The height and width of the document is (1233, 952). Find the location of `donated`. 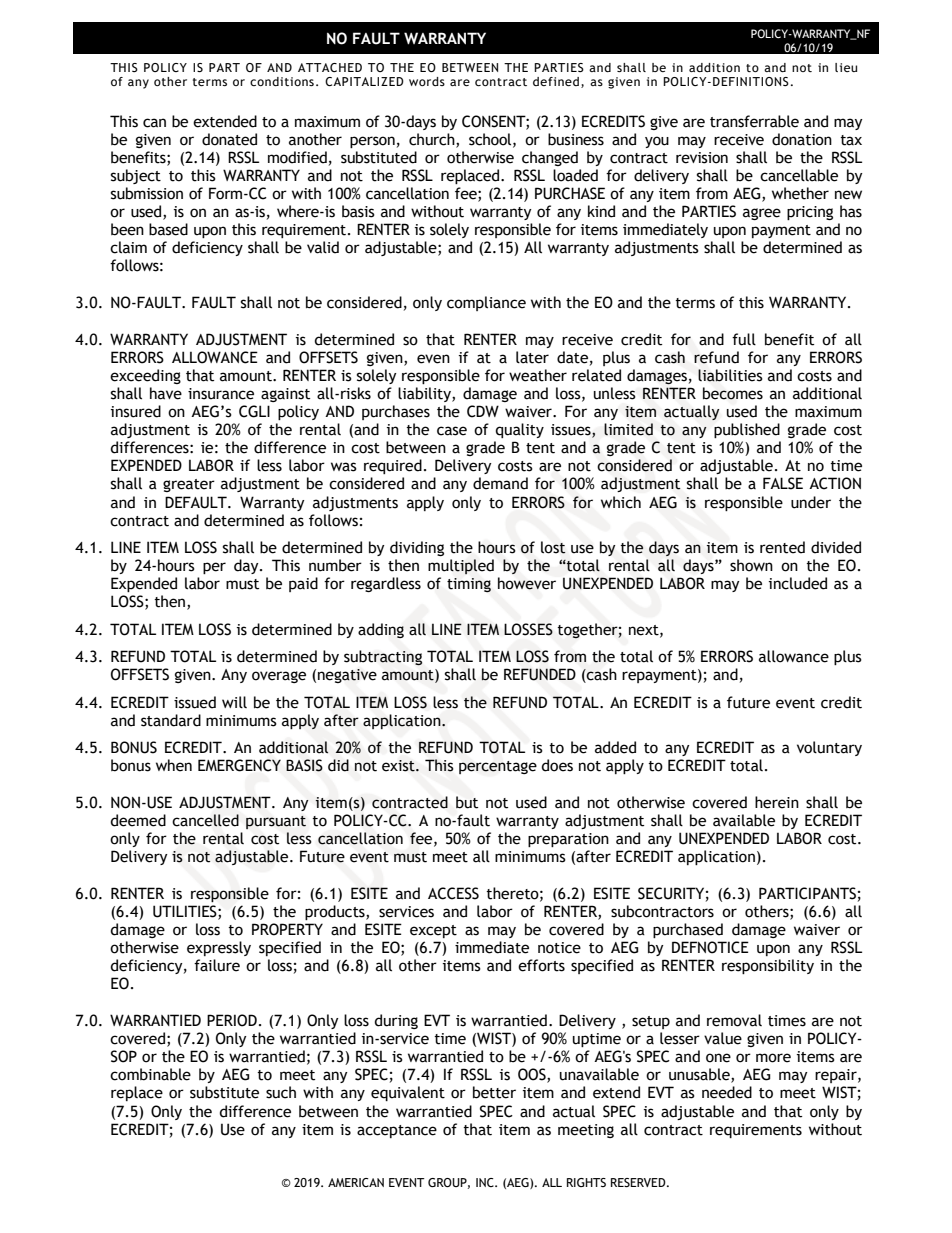

donated is located at coordinates (229, 139).
